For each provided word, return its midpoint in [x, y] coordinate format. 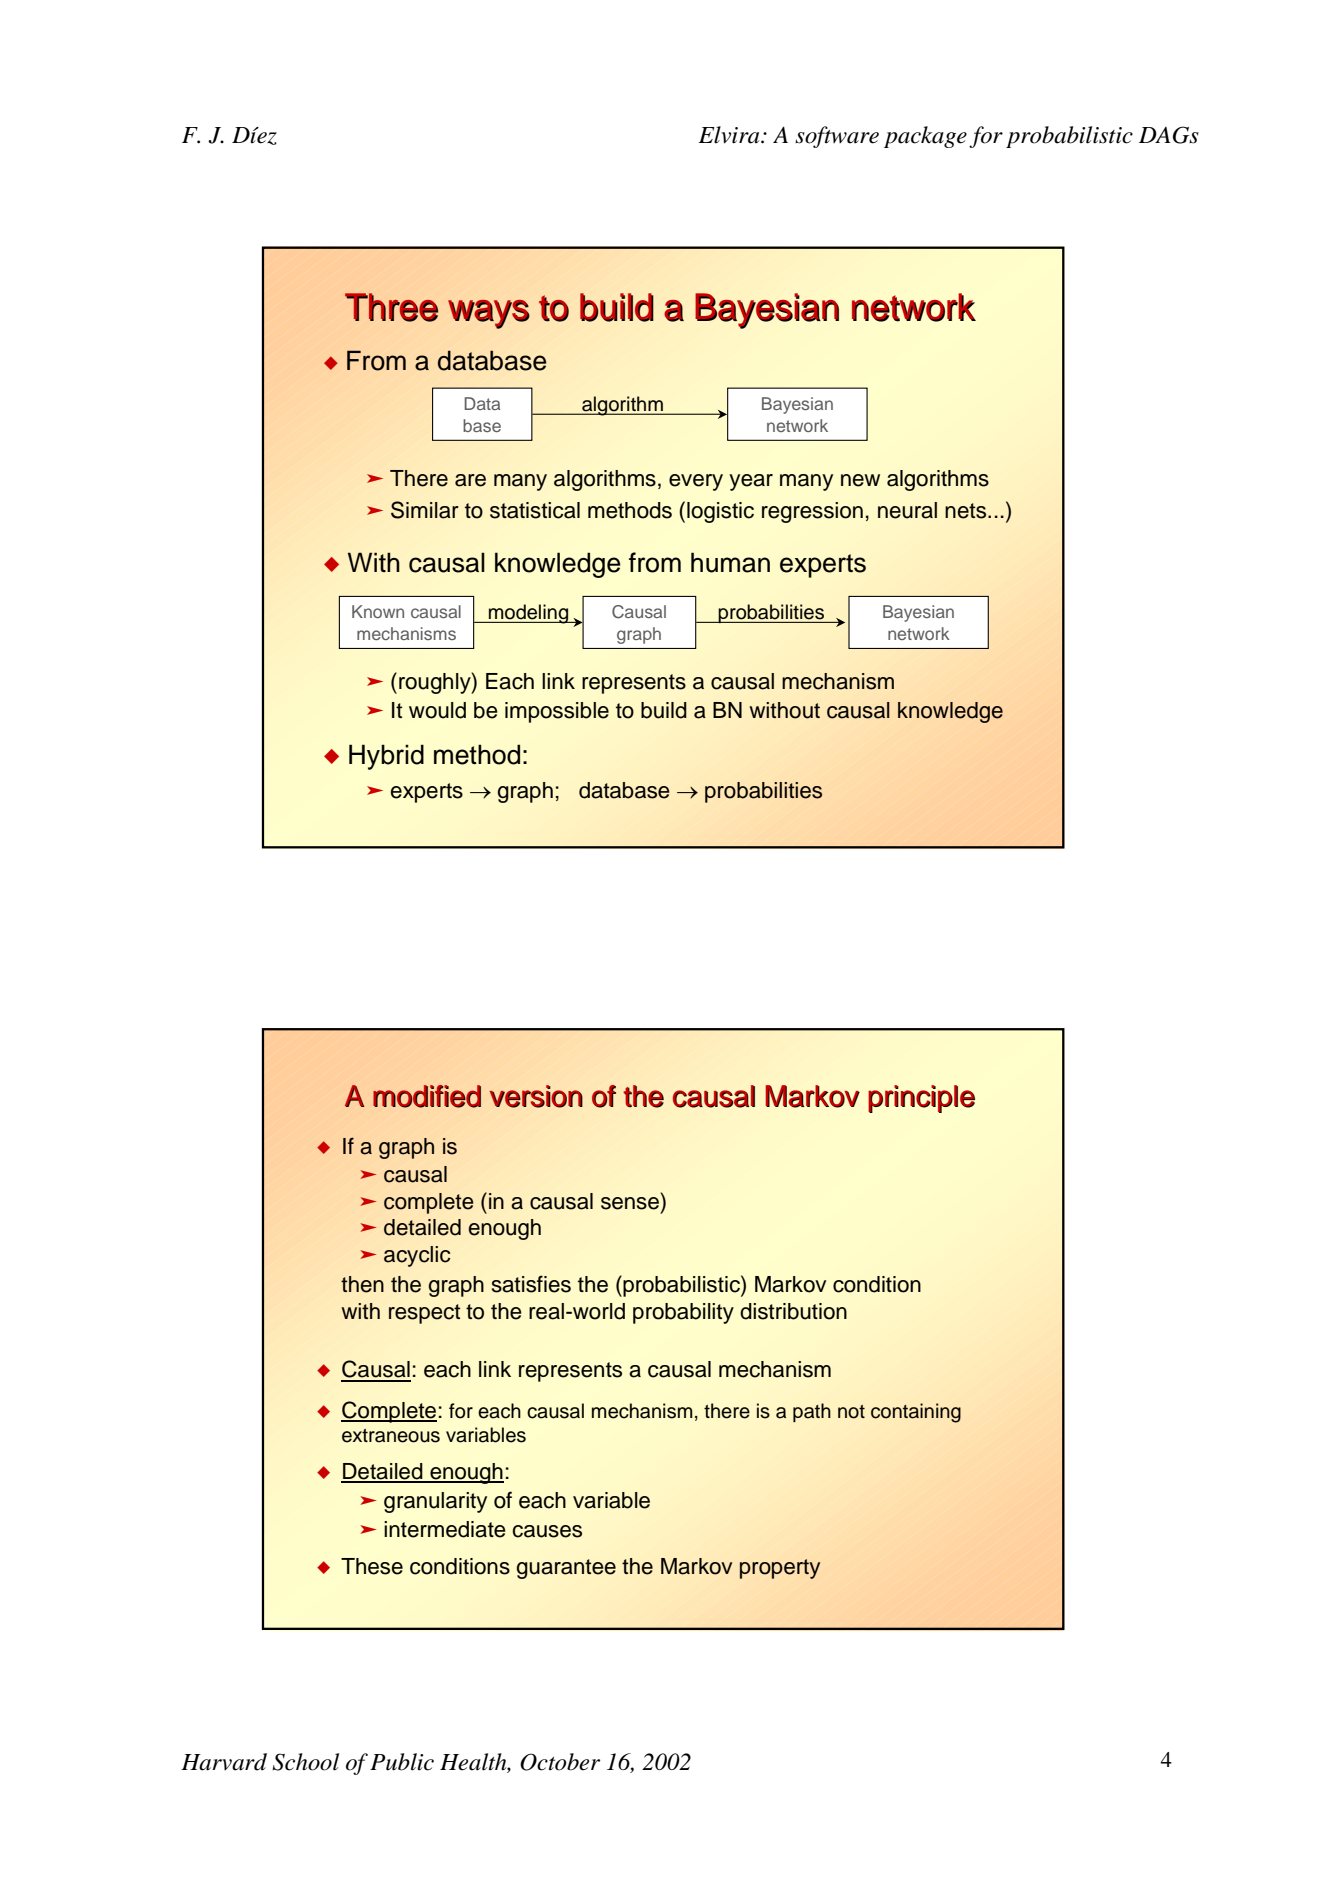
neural [907, 510]
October [560, 1762]
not [851, 1412]
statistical [535, 510]
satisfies [531, 1284]
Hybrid [386, 757]
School [305, 1762]
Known [378, 611]
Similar [425, 510]
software [837, 137]
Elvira [730, 135]
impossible [557, 712]
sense [630, 1203]
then [362, 1284]
